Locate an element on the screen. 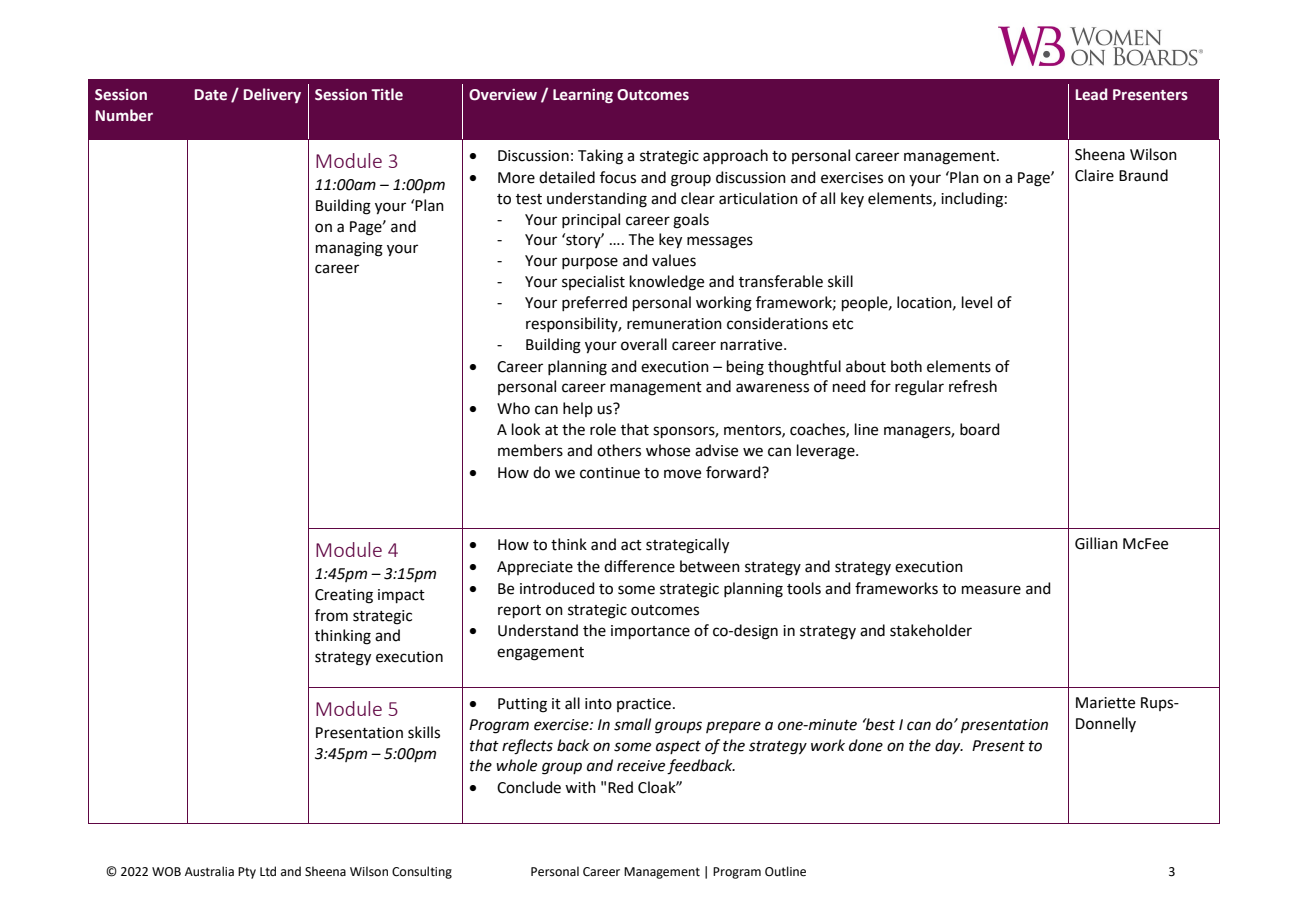  board is located at coordinates (980, 429).
